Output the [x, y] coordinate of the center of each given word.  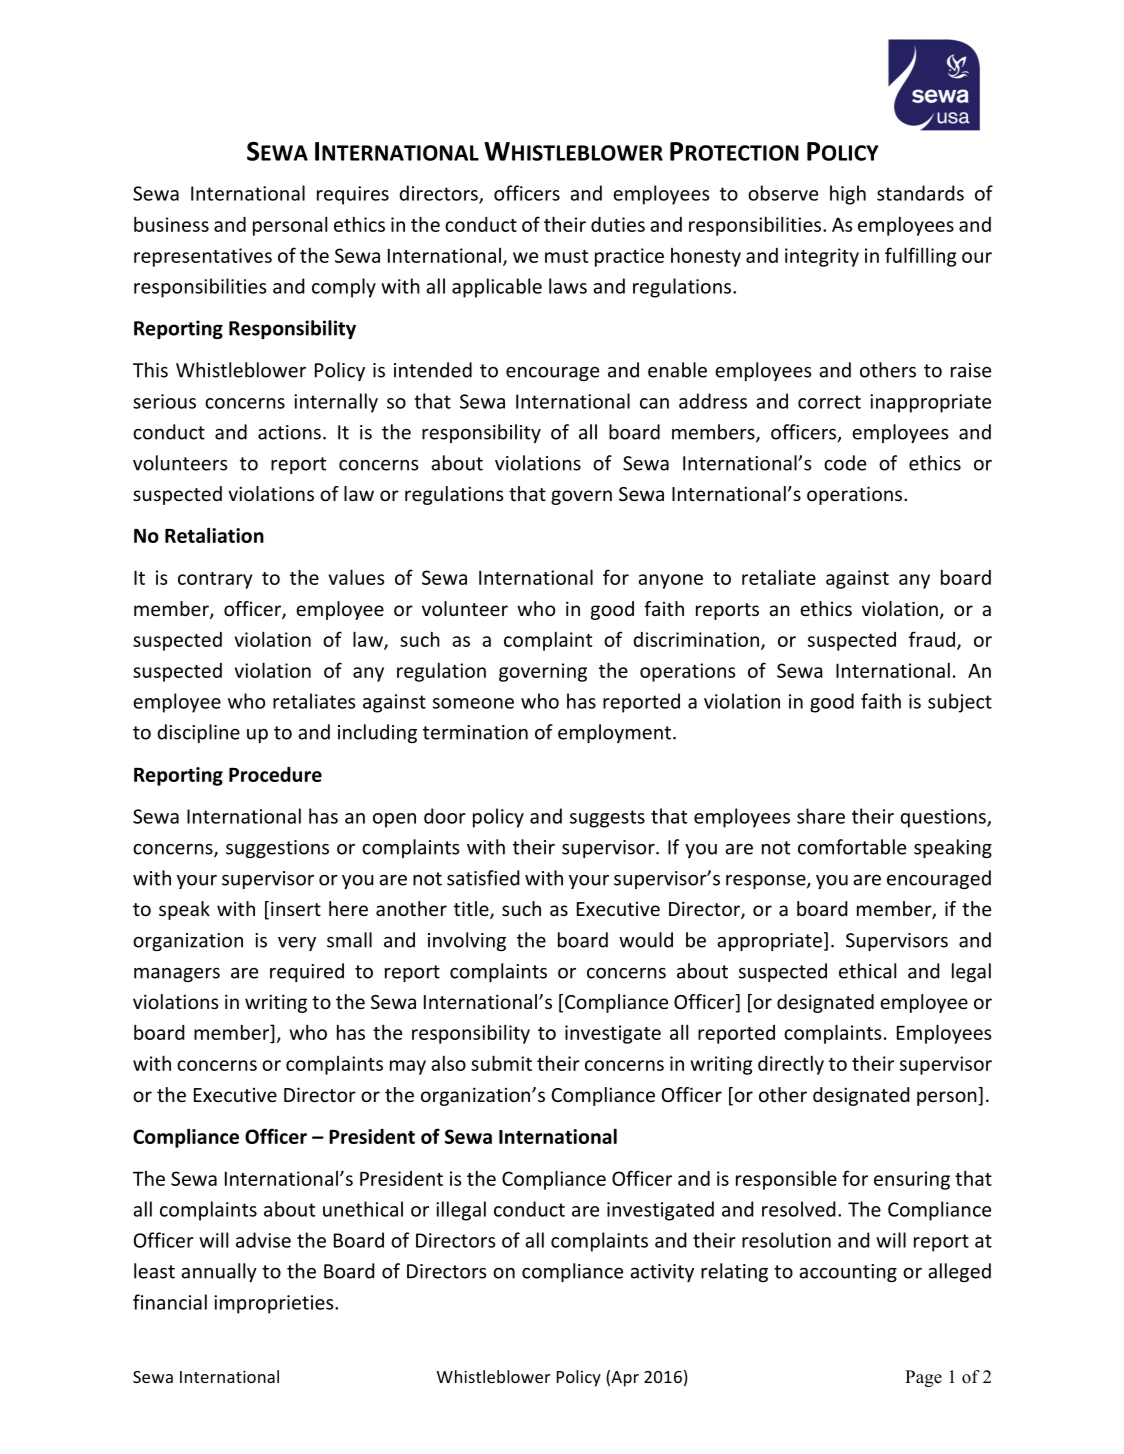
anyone [670, 581]
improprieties [275, 1304]
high [848, 195]
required [307, 972]
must [566, 256]
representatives [203, 257]
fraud [932, 639]
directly [791, 1065]
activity [662, 1273]
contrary [215, 580]
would [646, 940]
